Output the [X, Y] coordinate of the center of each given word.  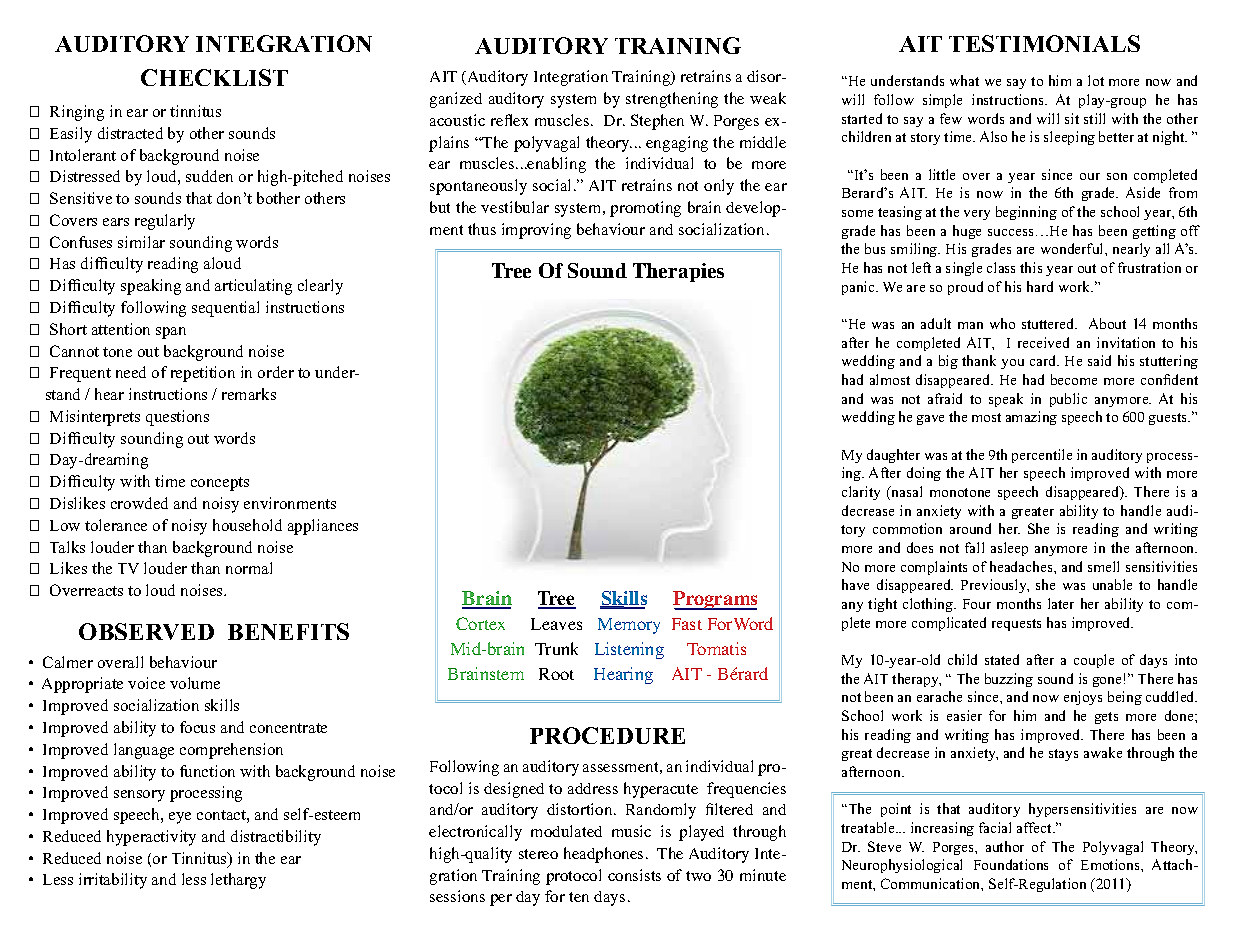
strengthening [672, 100]
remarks [249, 394]
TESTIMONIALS [1044, 43]
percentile [1042, 456]
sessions [457, 896]
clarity [861, 493]
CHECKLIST [214, 77]
